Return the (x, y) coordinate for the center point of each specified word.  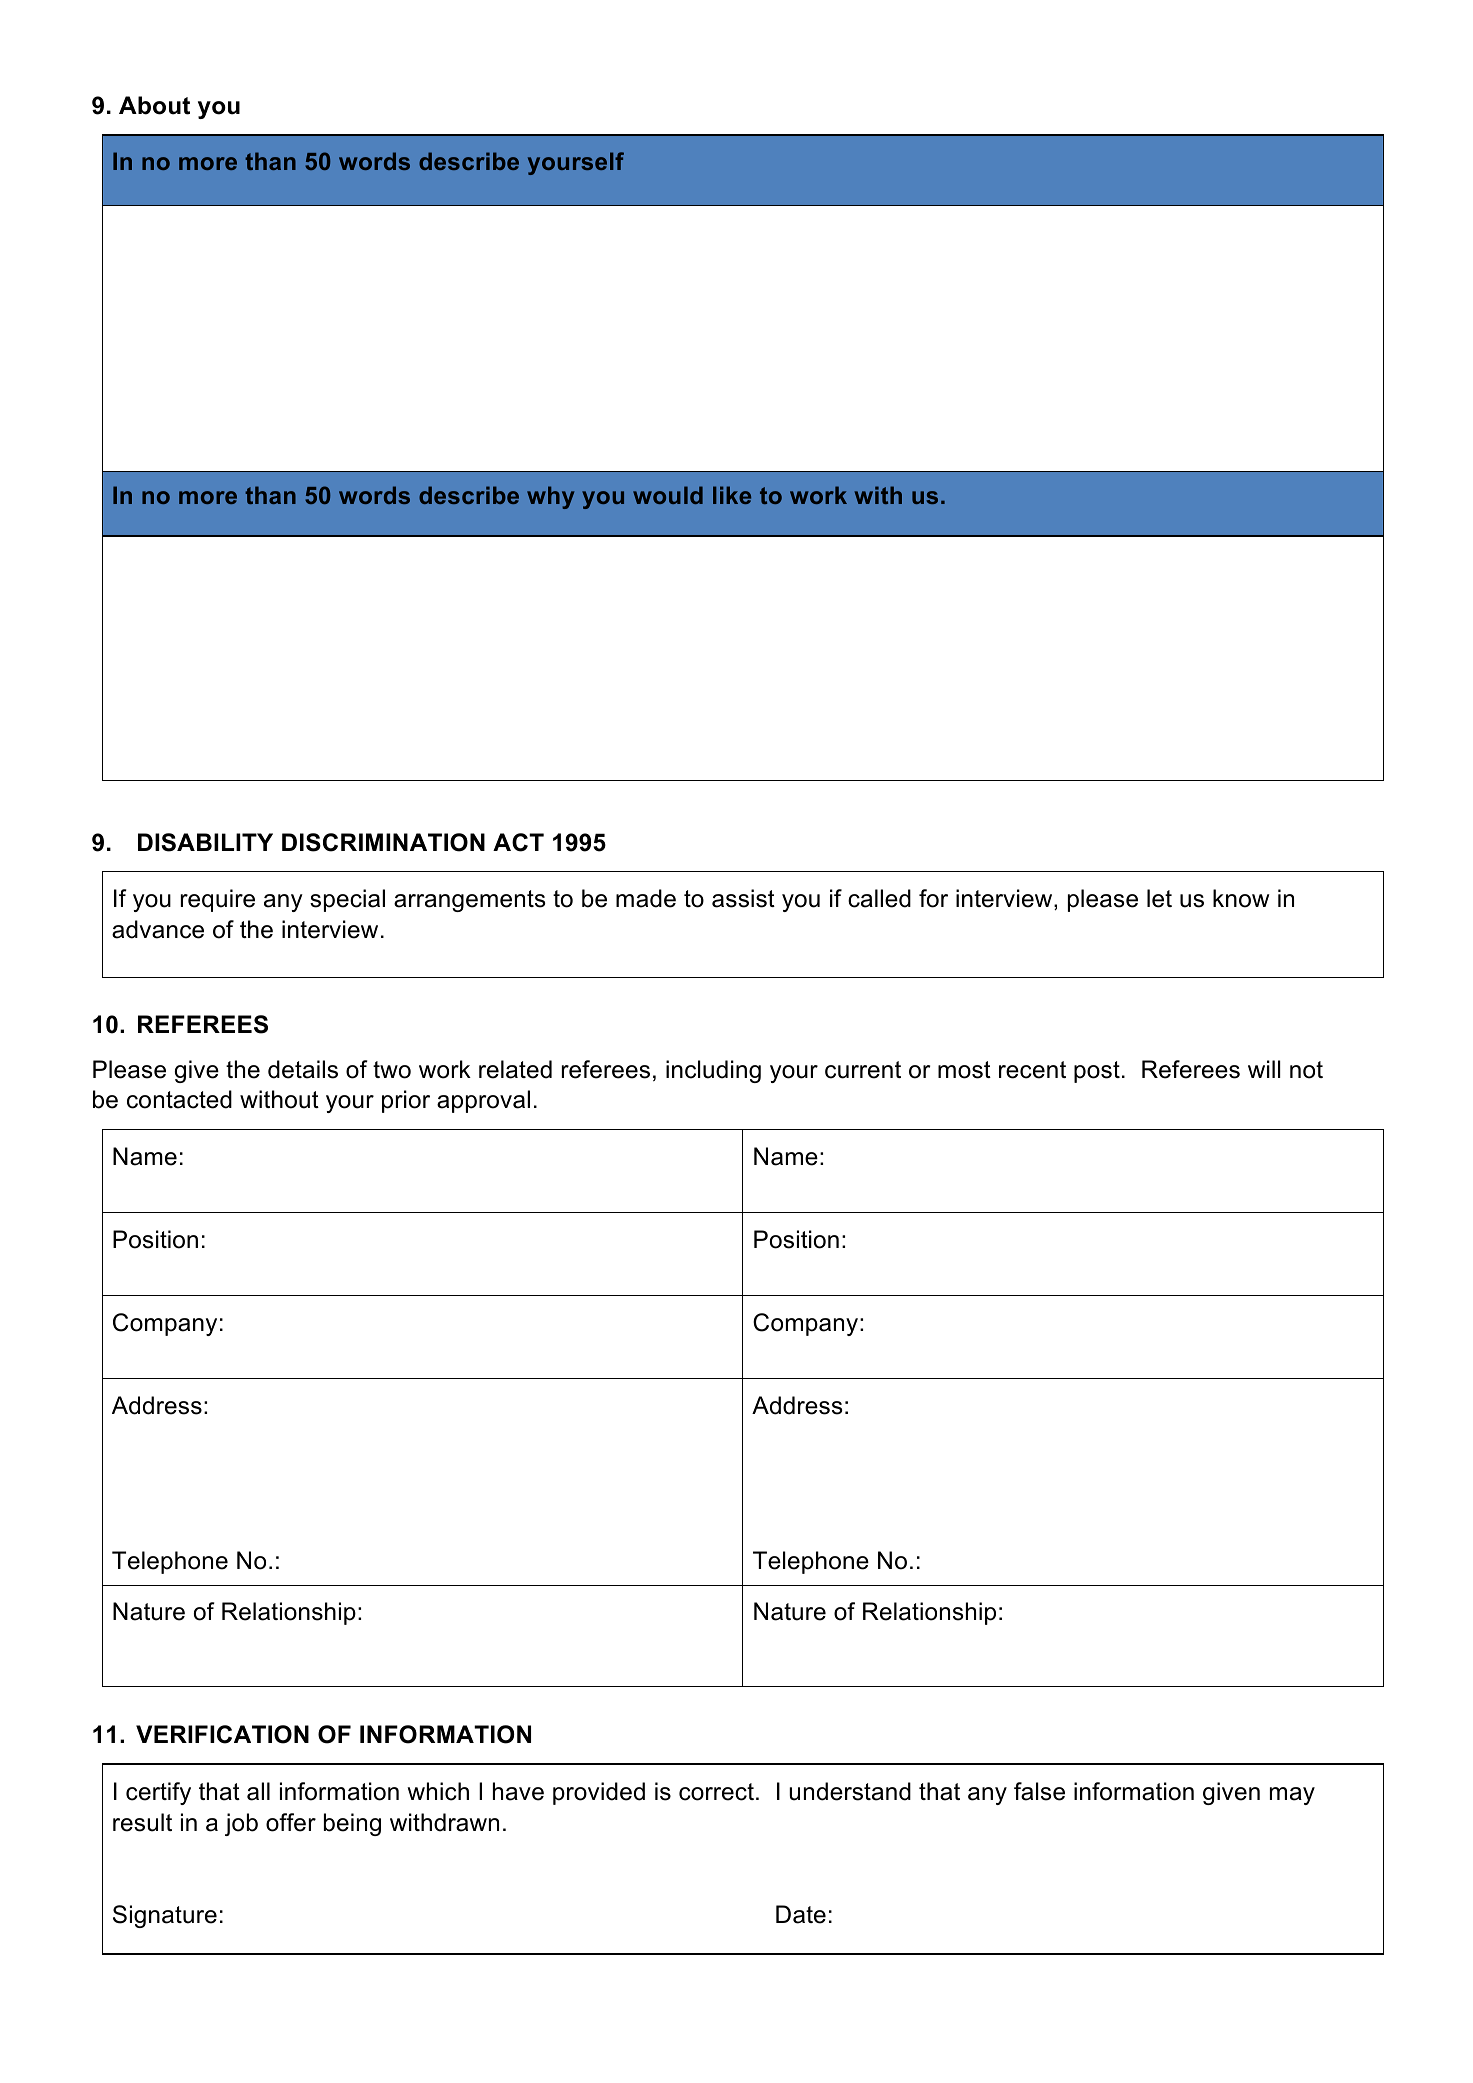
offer (291, 1822)
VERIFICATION (222, 1734)
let (1159, 898)
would (668, 495)
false (1039, 1791)
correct (716, 1792)
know (1241, 898)
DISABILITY (205, 842)
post (1097, 1072)
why (550, 497)
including (713, 1071)
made (646, 898)
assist (743, 898)
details (303, 1069)
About (154, 105)
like (732, 495)
